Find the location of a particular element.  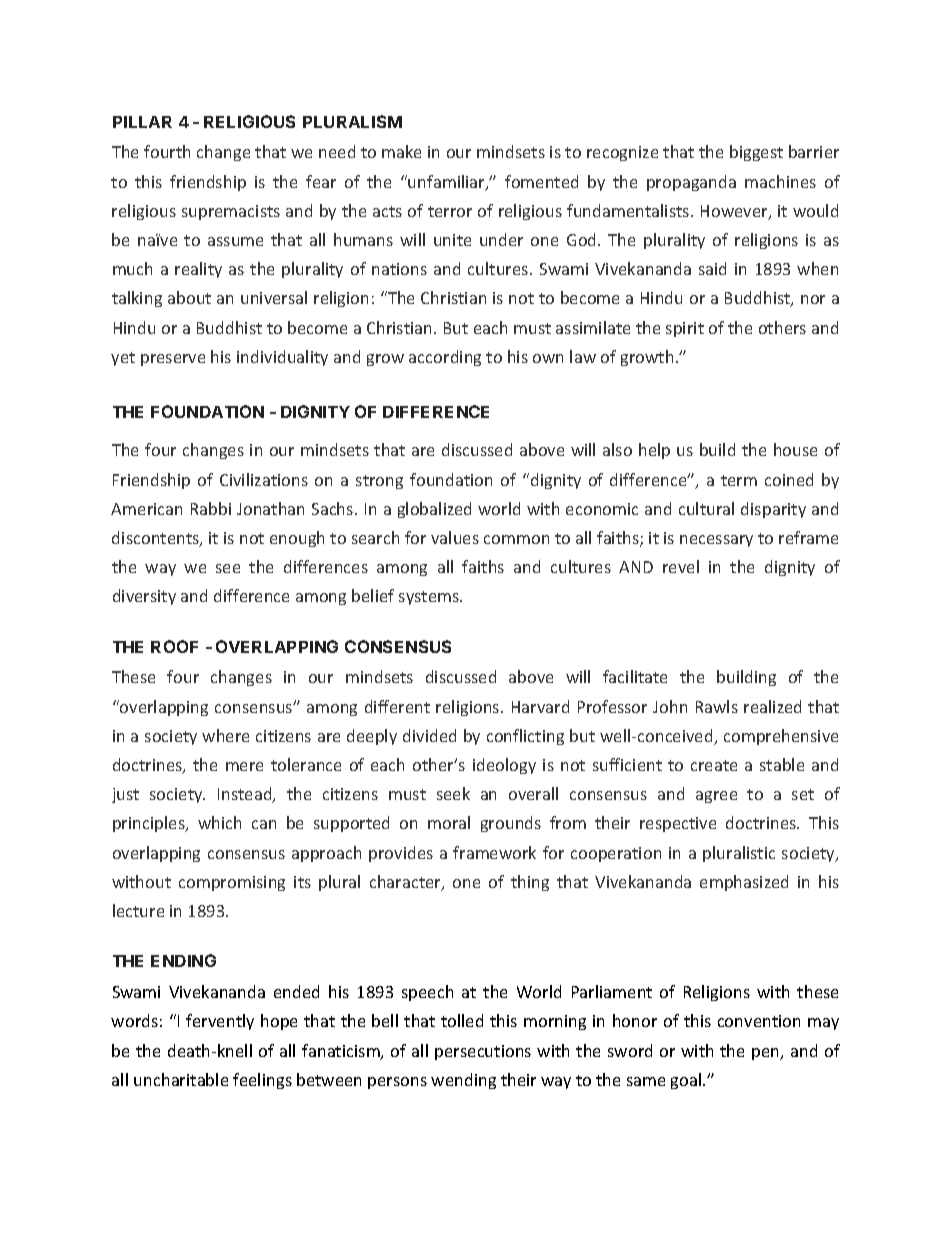

PILLAR is located at coordinates (142, 122).
